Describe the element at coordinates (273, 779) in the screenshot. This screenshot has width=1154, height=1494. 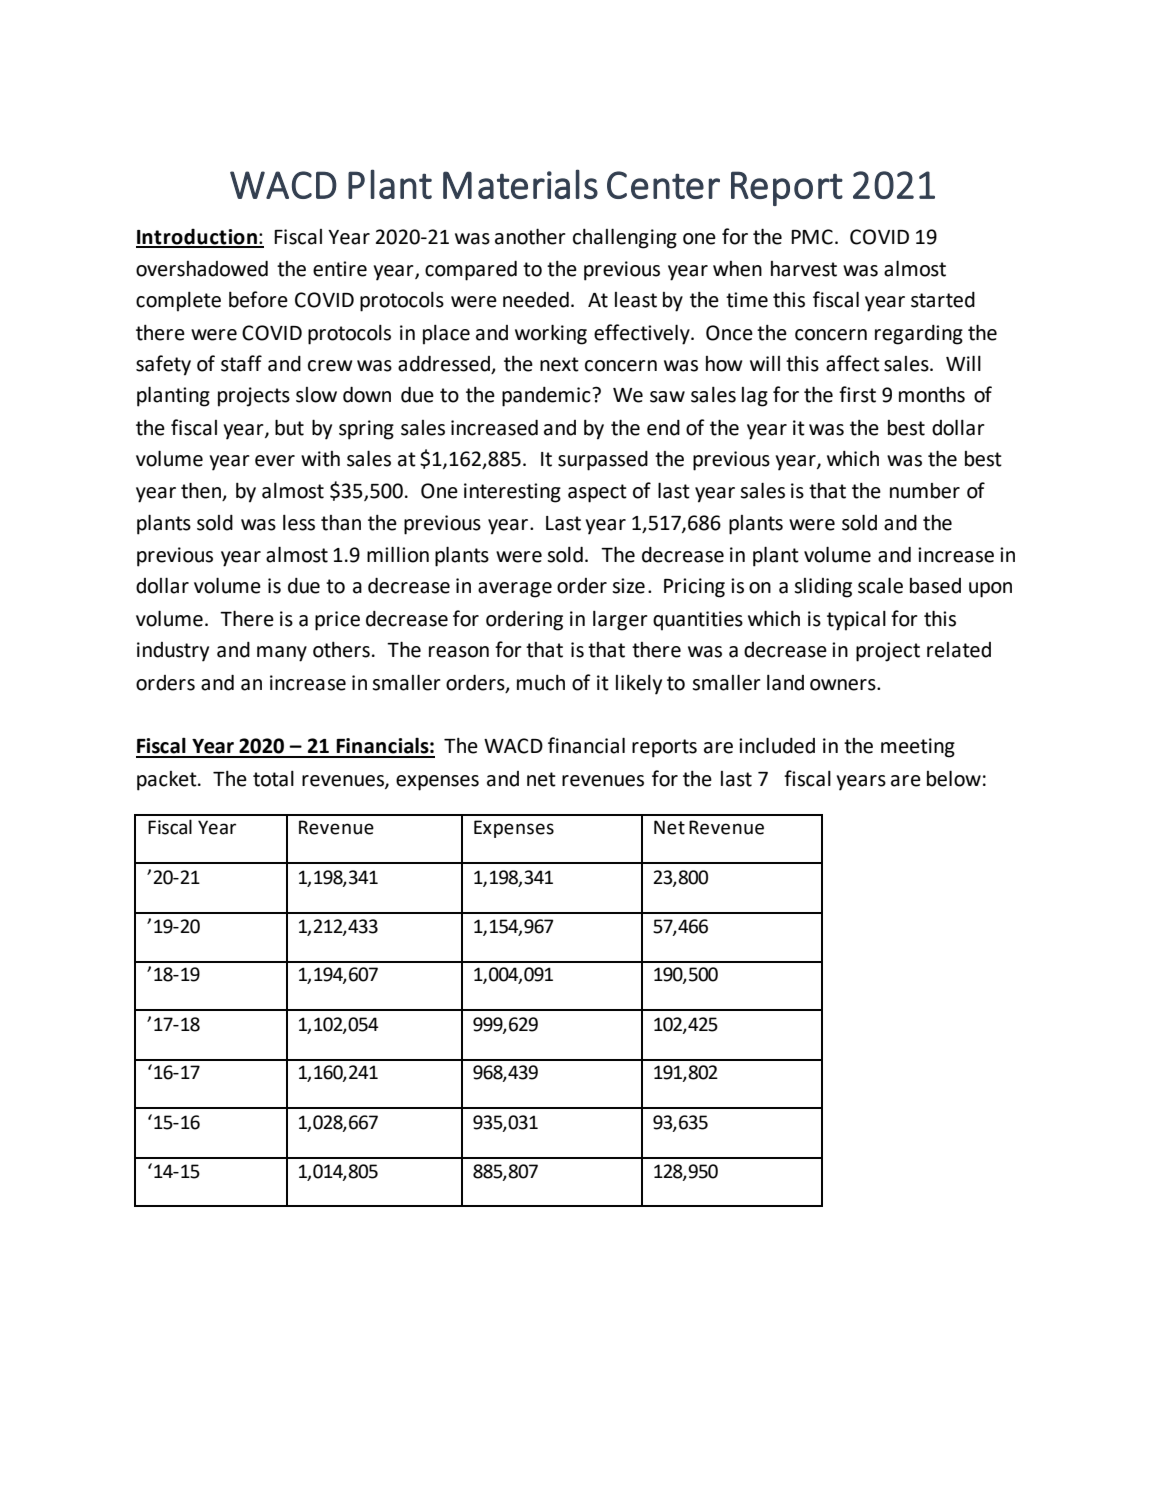
I see `total` at that location.
